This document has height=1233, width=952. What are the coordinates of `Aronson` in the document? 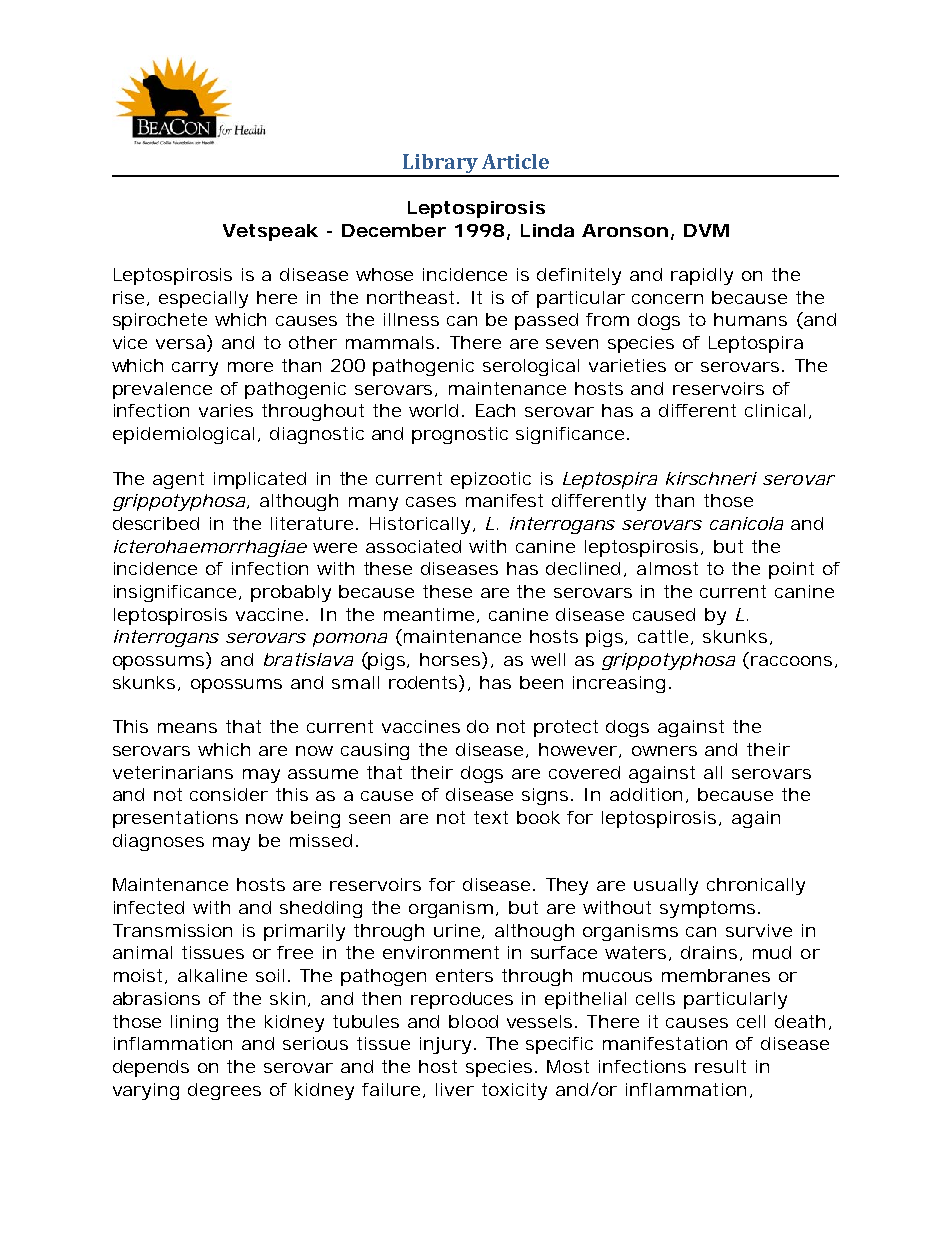 It's located at (625, 230).
